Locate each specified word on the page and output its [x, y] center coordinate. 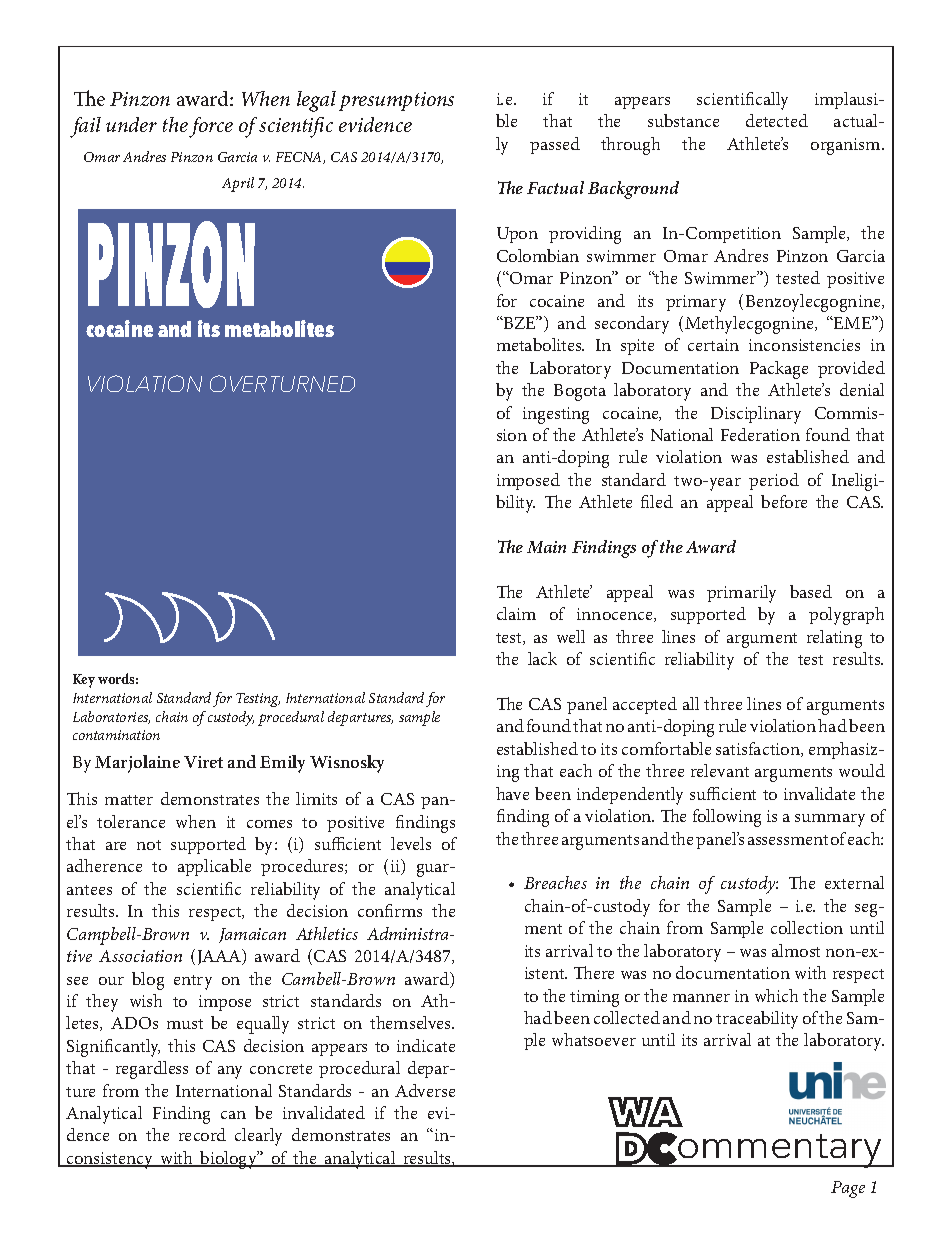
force [211, 127]
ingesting [556, 415]
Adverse [425, 1090]
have [512, 793]
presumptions [396, 101]
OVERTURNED [282, 383]
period [774, 481]
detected [777, 120]
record [202, 1134]
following [727, 818]
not [149, 845]
